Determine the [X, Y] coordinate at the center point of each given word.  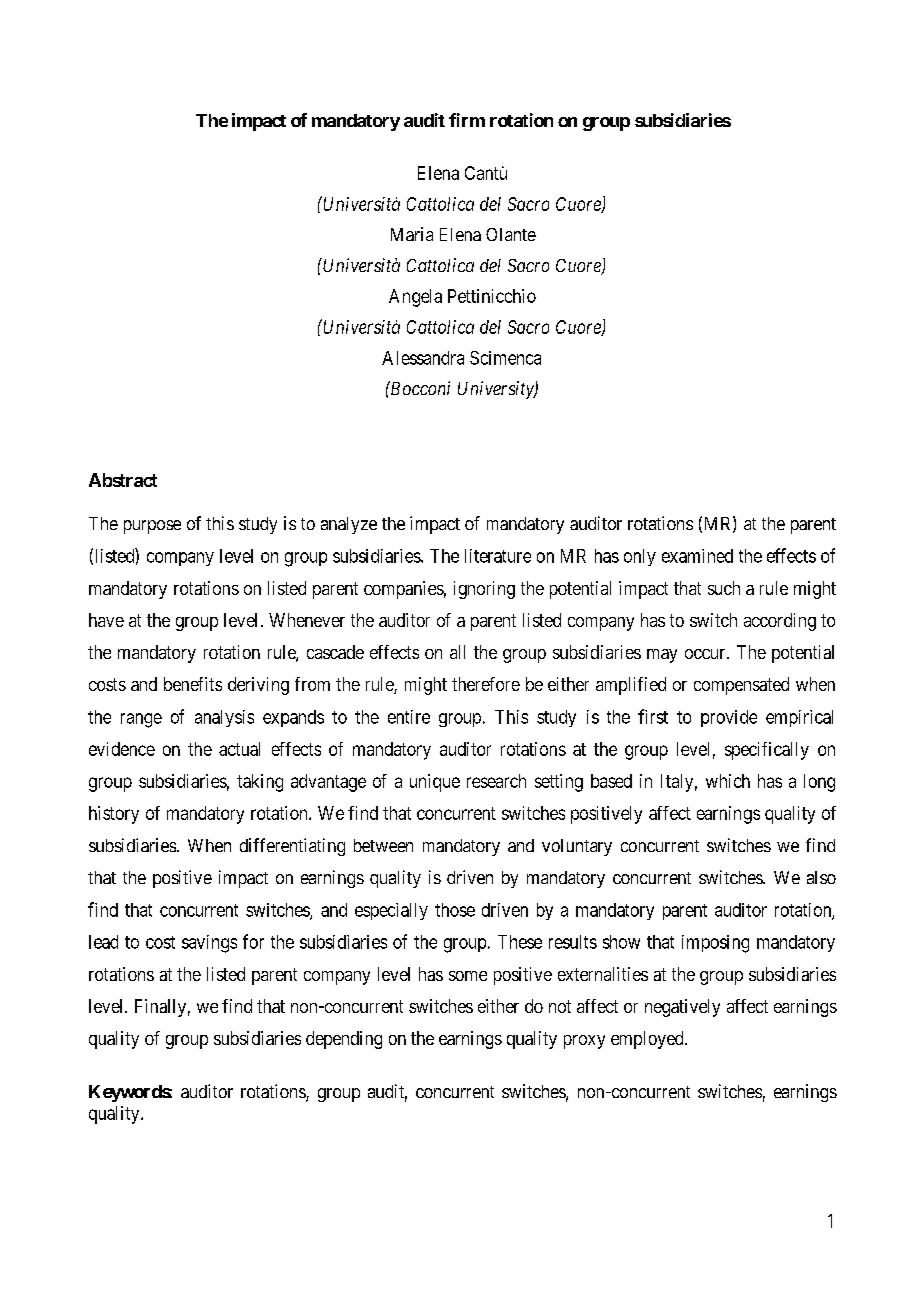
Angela [415, 298]
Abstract [123, 480]
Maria [412, 234]
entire [409, 717]
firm [467, 120]
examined [697, 556]
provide [729, 718]
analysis [224, 718]
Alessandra [423, 358]
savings [209, 944]
